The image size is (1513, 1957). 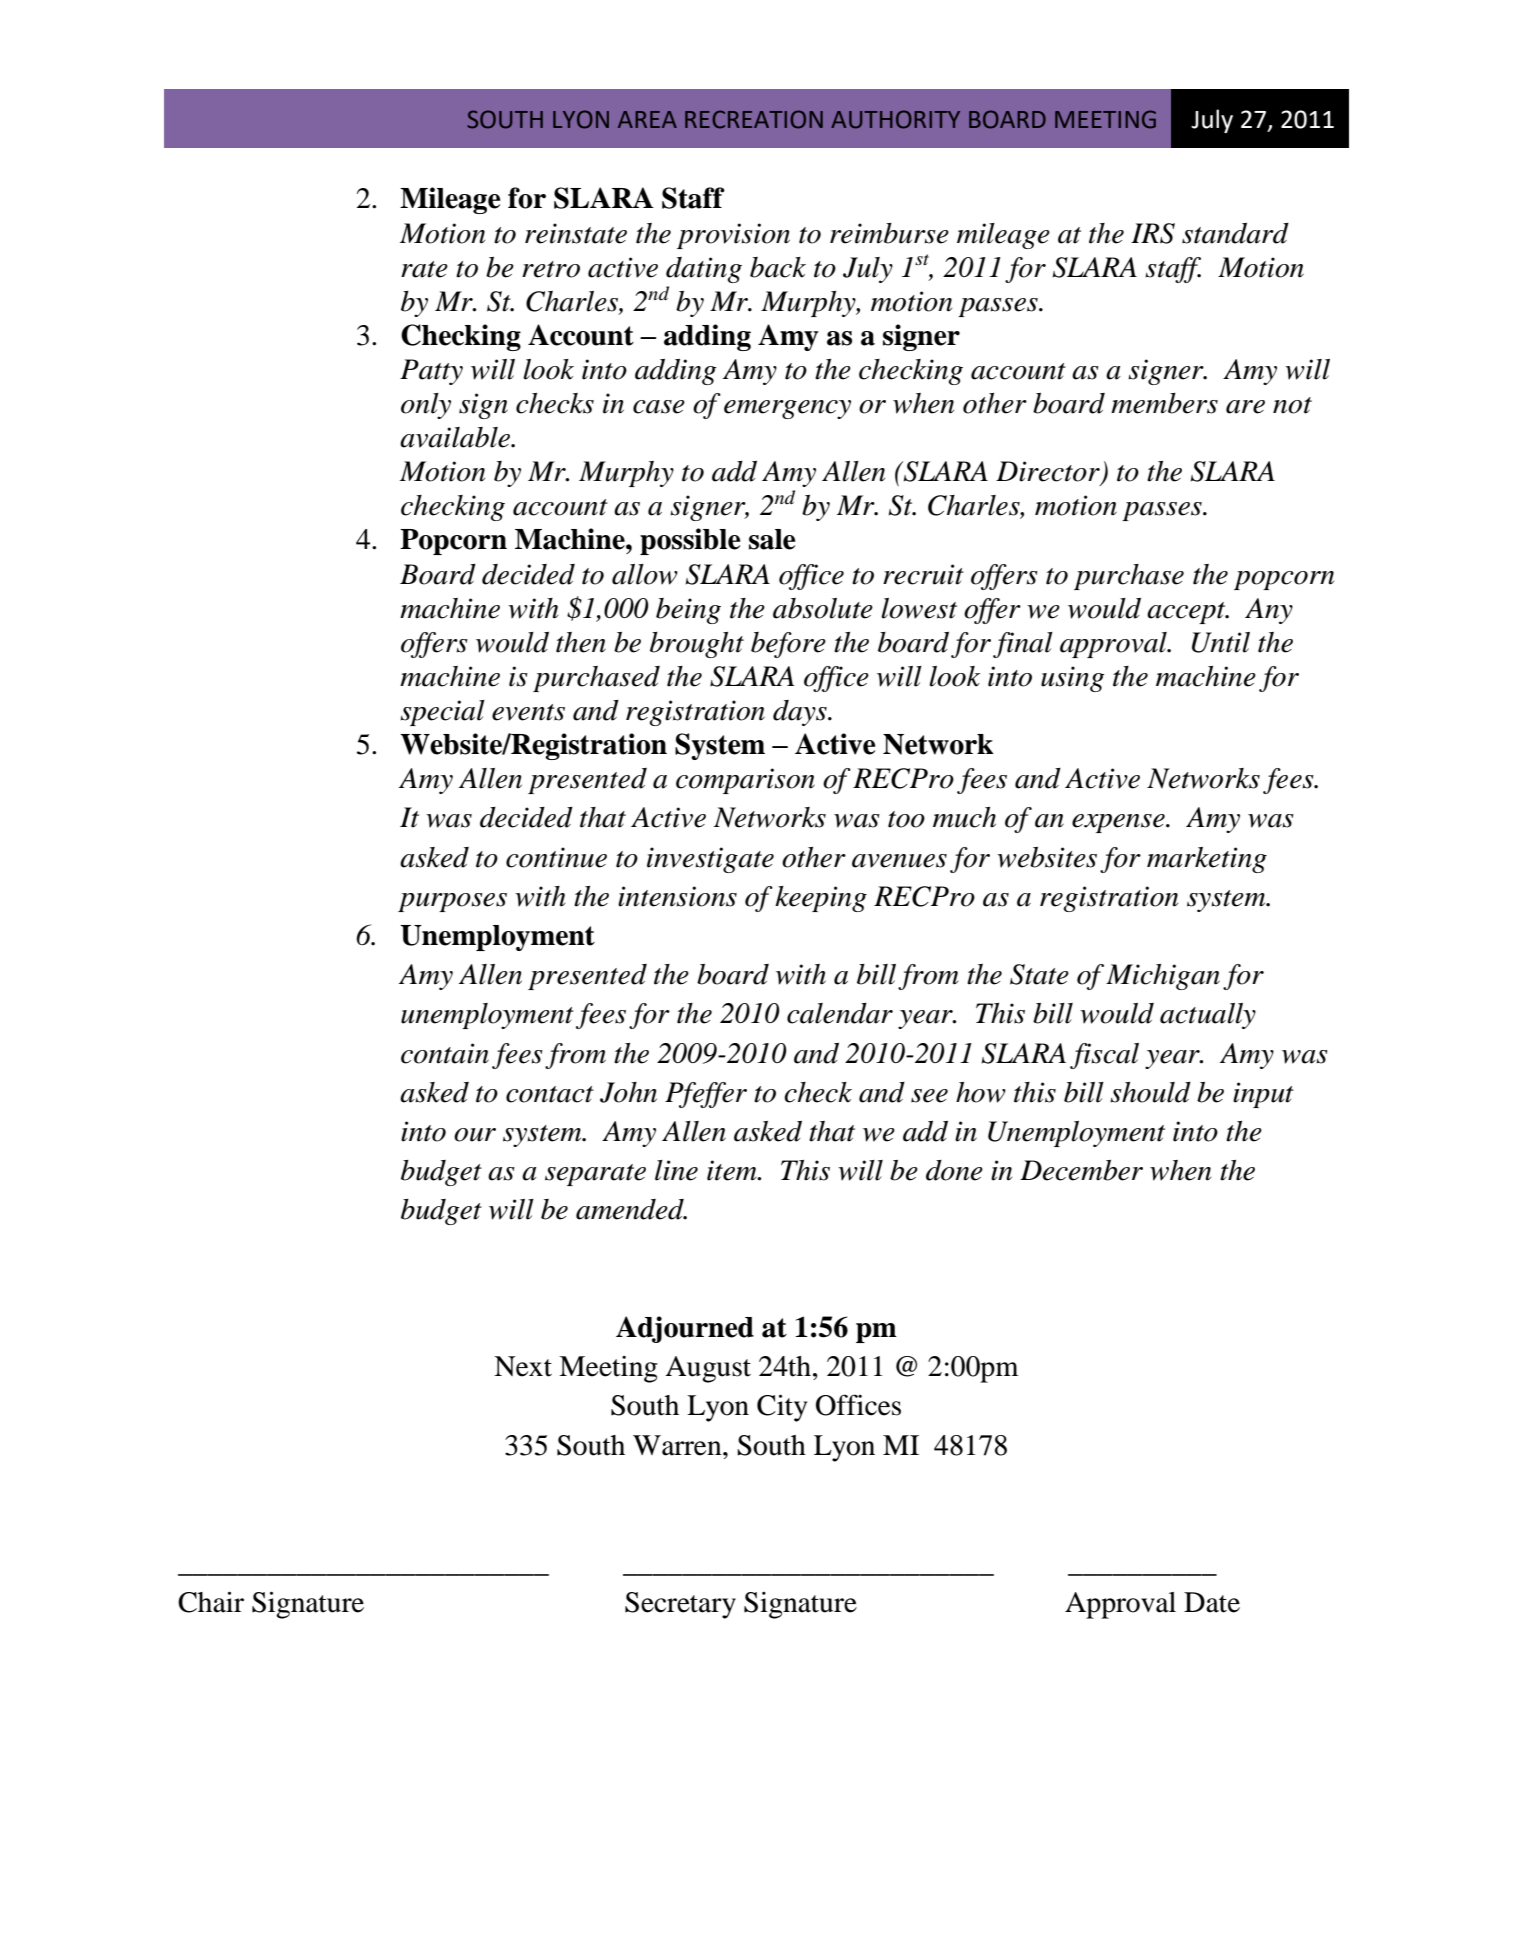 I want to click on Chair, so click(x=211, y=1602).
